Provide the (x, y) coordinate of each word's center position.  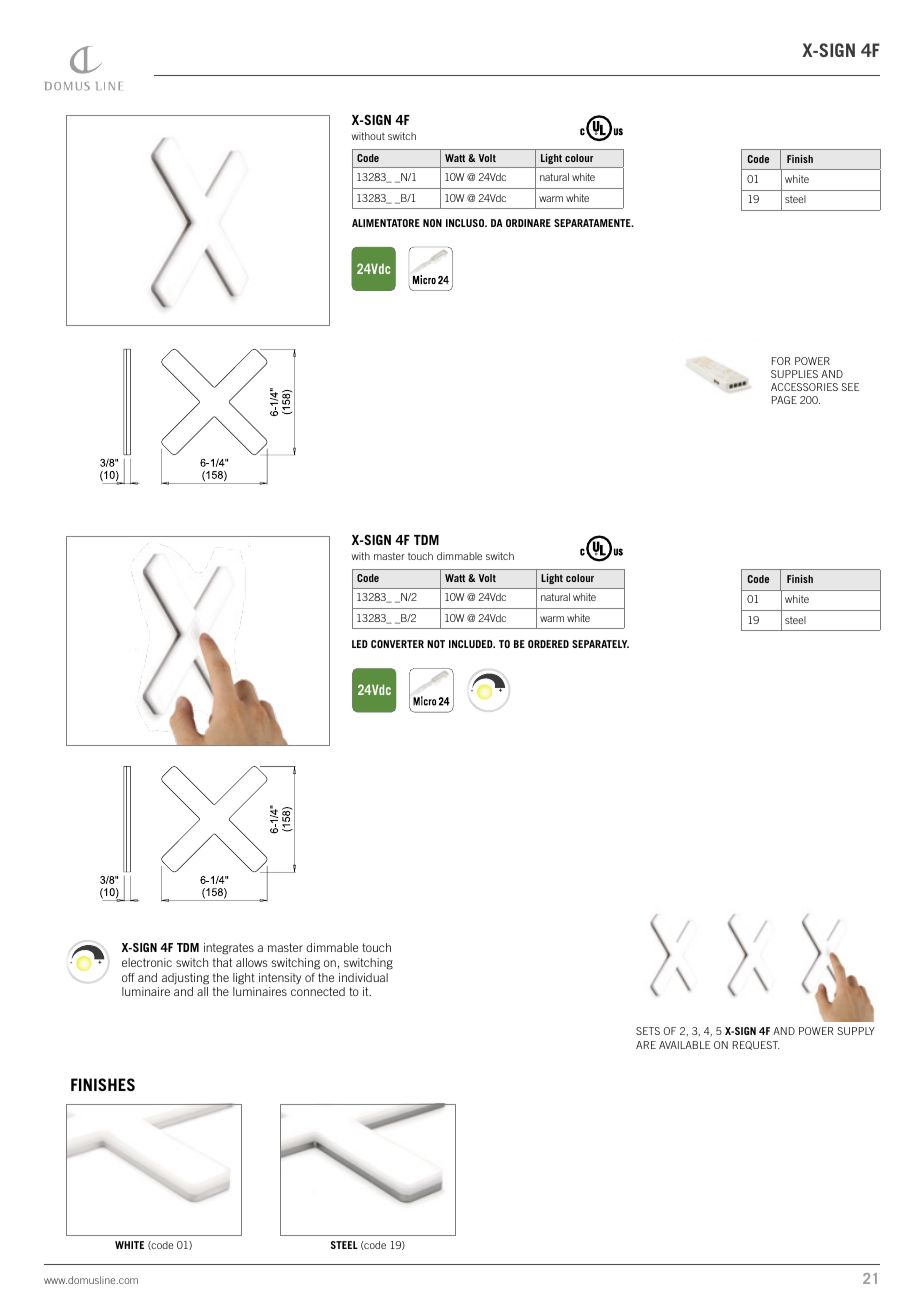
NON (432, 223)
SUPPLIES (794, 374)
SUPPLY (856, 1031)
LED (360, 644)
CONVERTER (397, 644)
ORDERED (548, 644)
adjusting (185, 979)
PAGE (784, 400)
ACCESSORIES (804, 387)
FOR (781, 361)
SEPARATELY (600, 644)
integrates (229, 949)
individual (363, 977)
